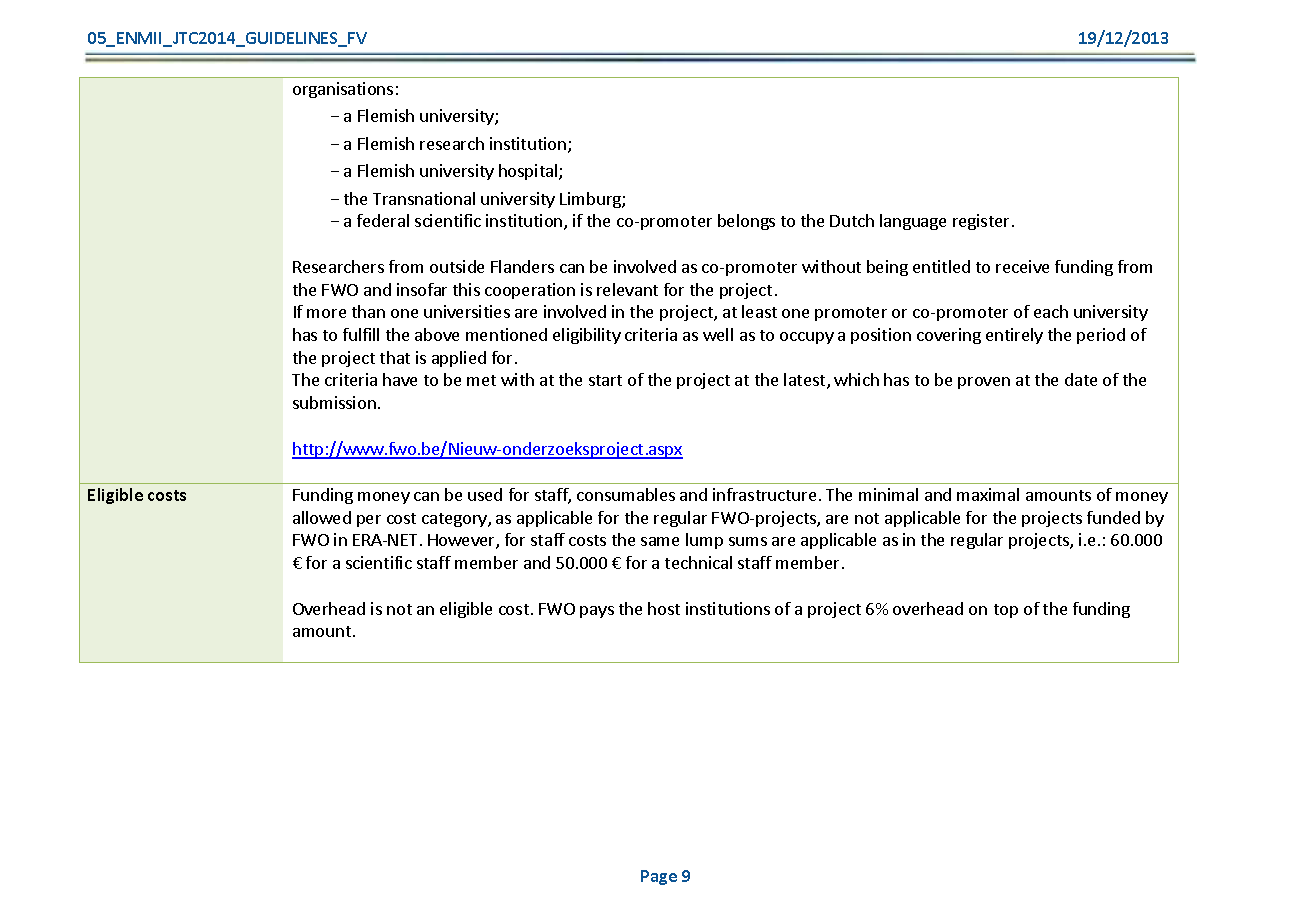 The height and width of the document is (924, 1308). Describe the element at coordinates (718, 334) in the document. I see `well` at that location.
